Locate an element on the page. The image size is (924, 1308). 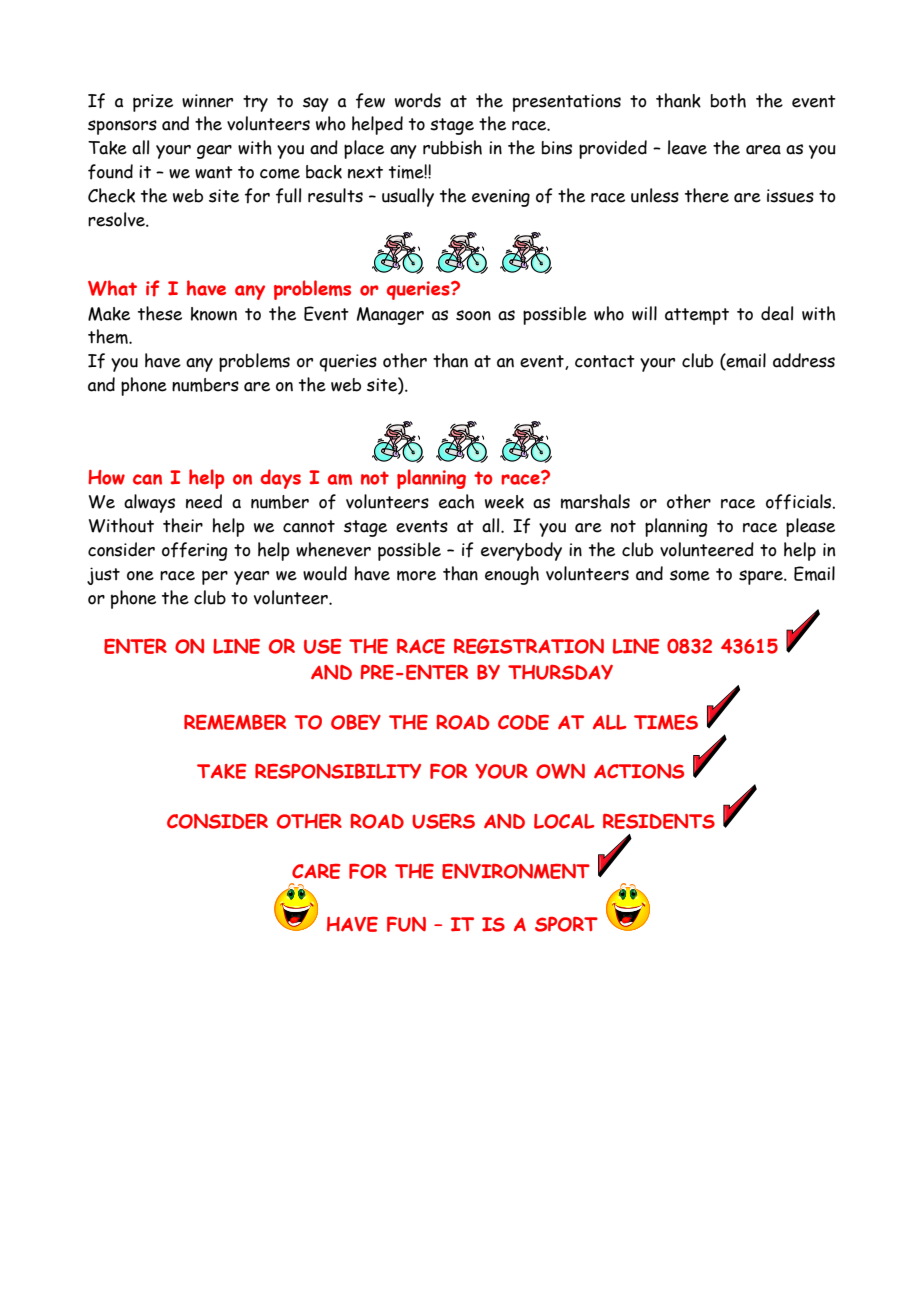
each is located at coordinates (456, 501).
